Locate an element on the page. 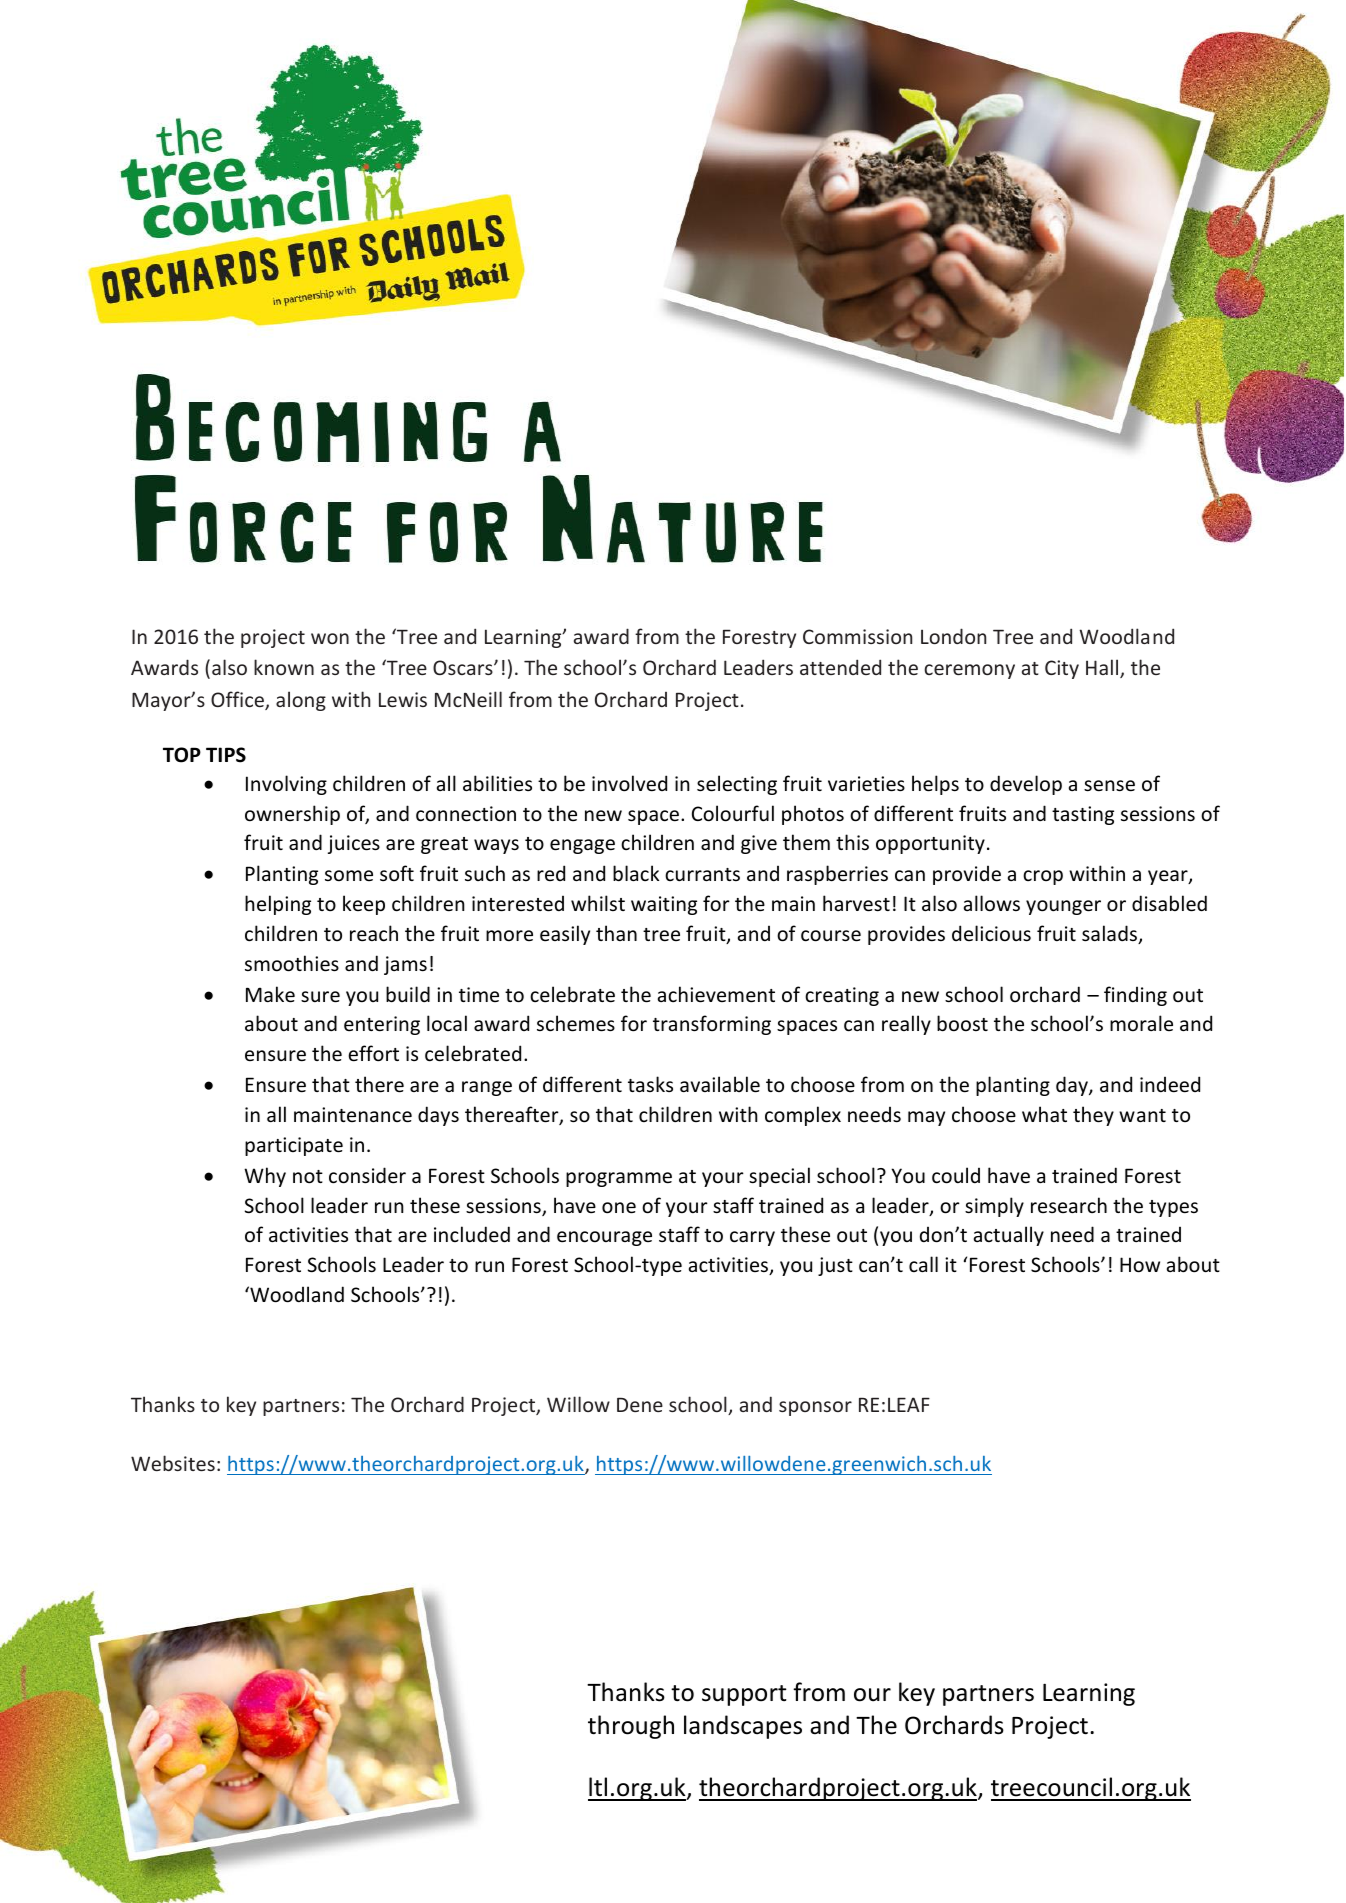  sponsor is located at coordinates (815, 1408).
